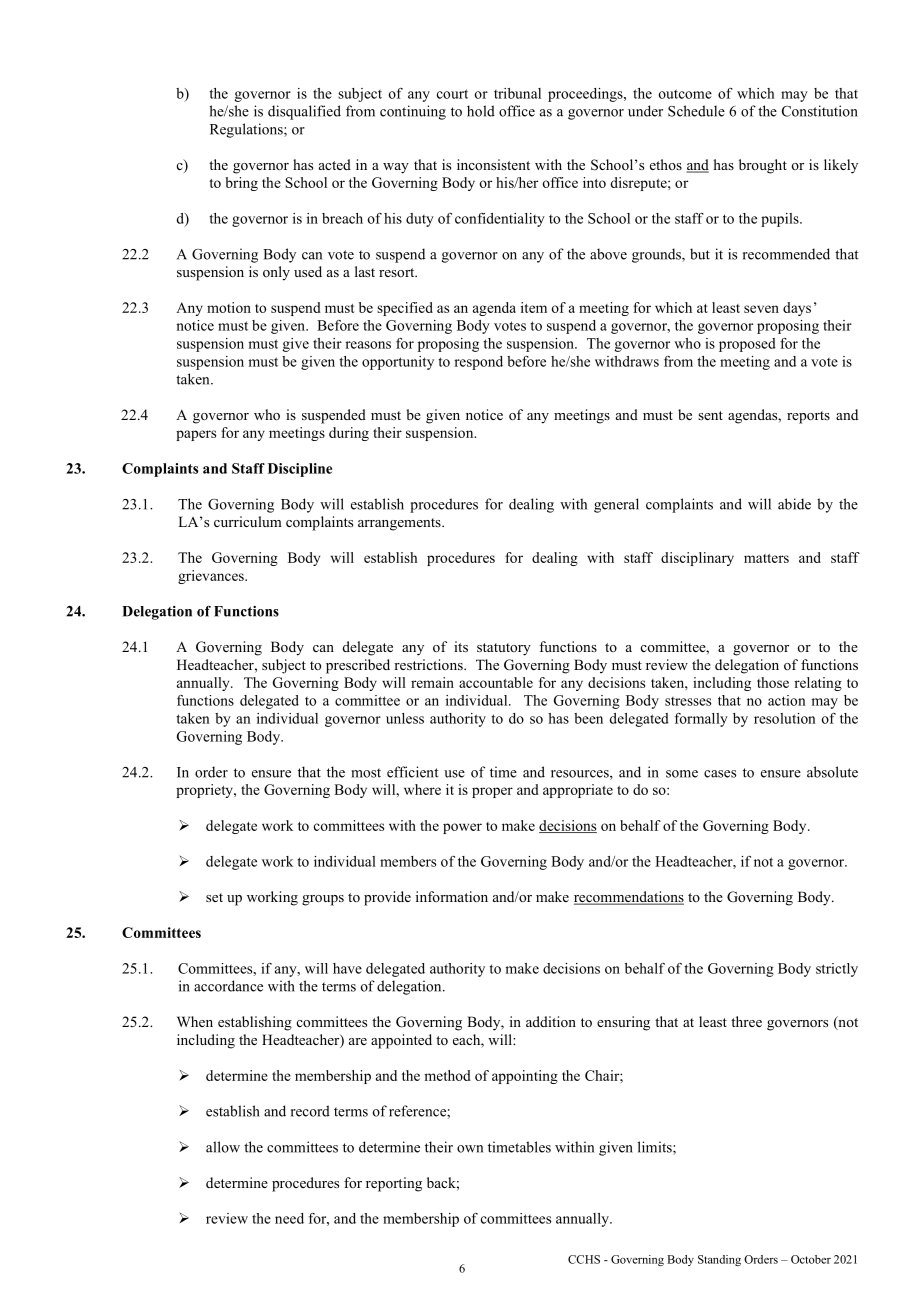  Describe the element at coordinates (616, 505) in the screenshot. I see `general` at that location.
